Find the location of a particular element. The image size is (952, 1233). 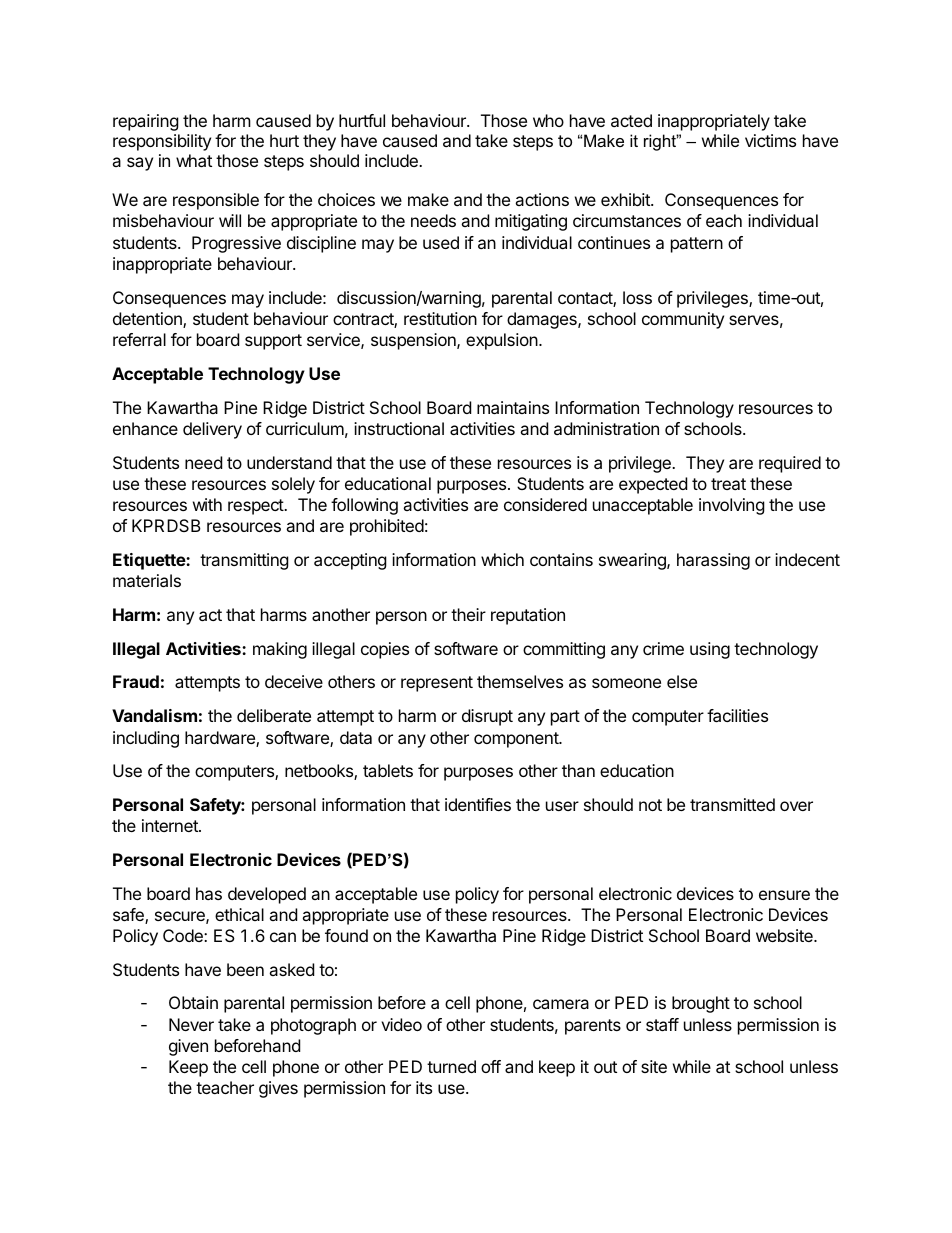

involving is located at coordinates (732, 506).
